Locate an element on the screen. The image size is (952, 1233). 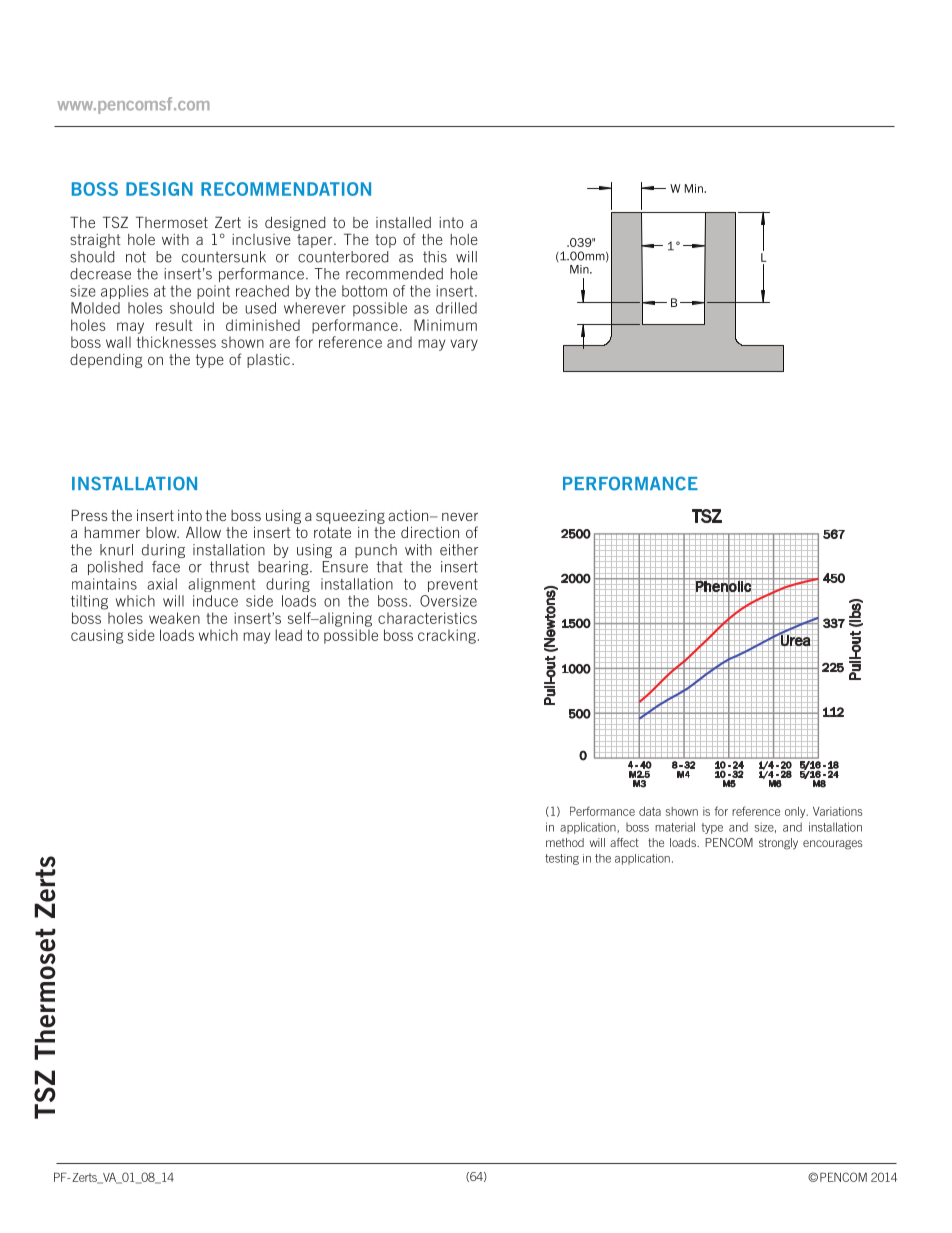
this is located at coordinates (435, 257).
